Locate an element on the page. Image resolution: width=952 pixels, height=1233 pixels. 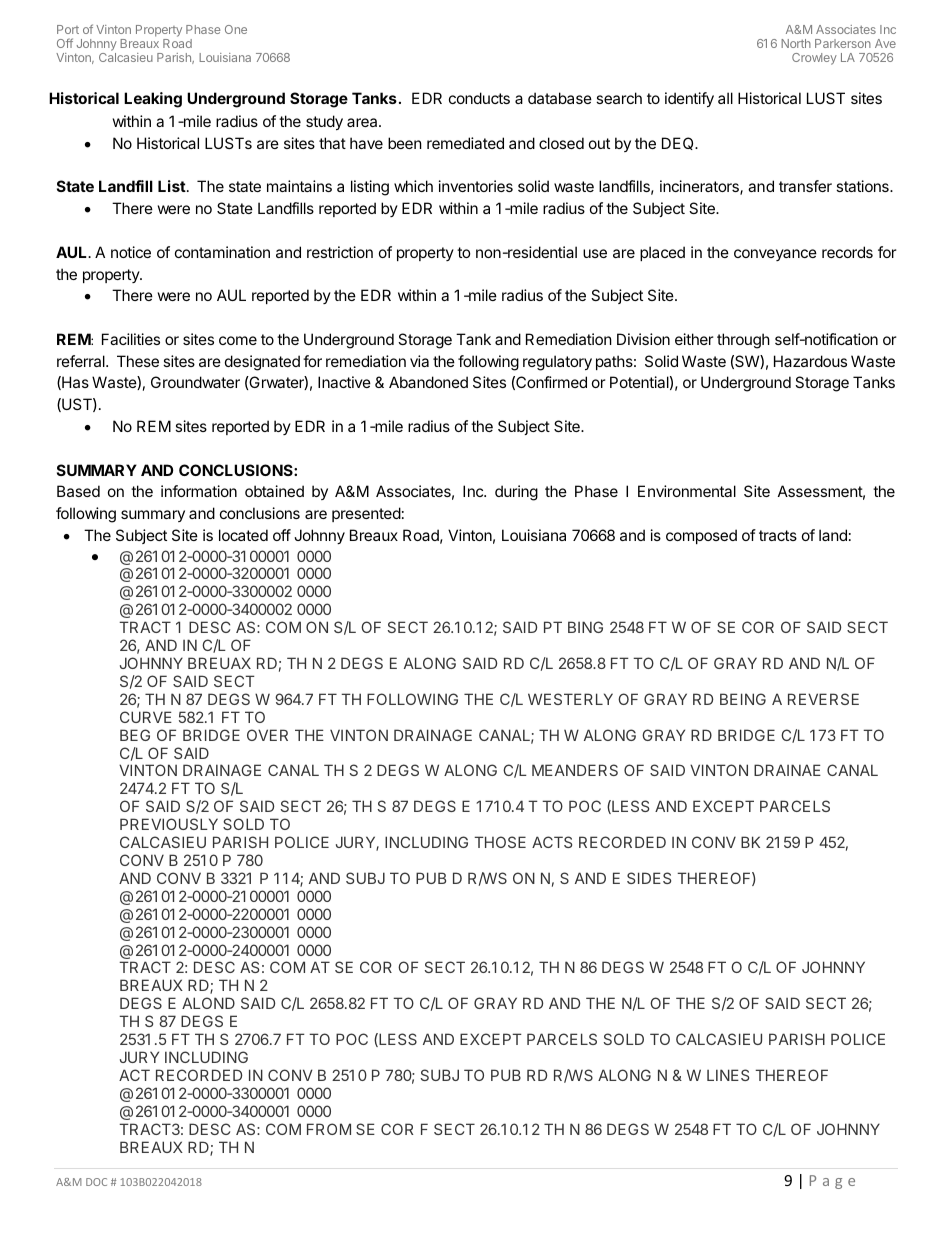
Crowley is located at coordinates (814, 59).
